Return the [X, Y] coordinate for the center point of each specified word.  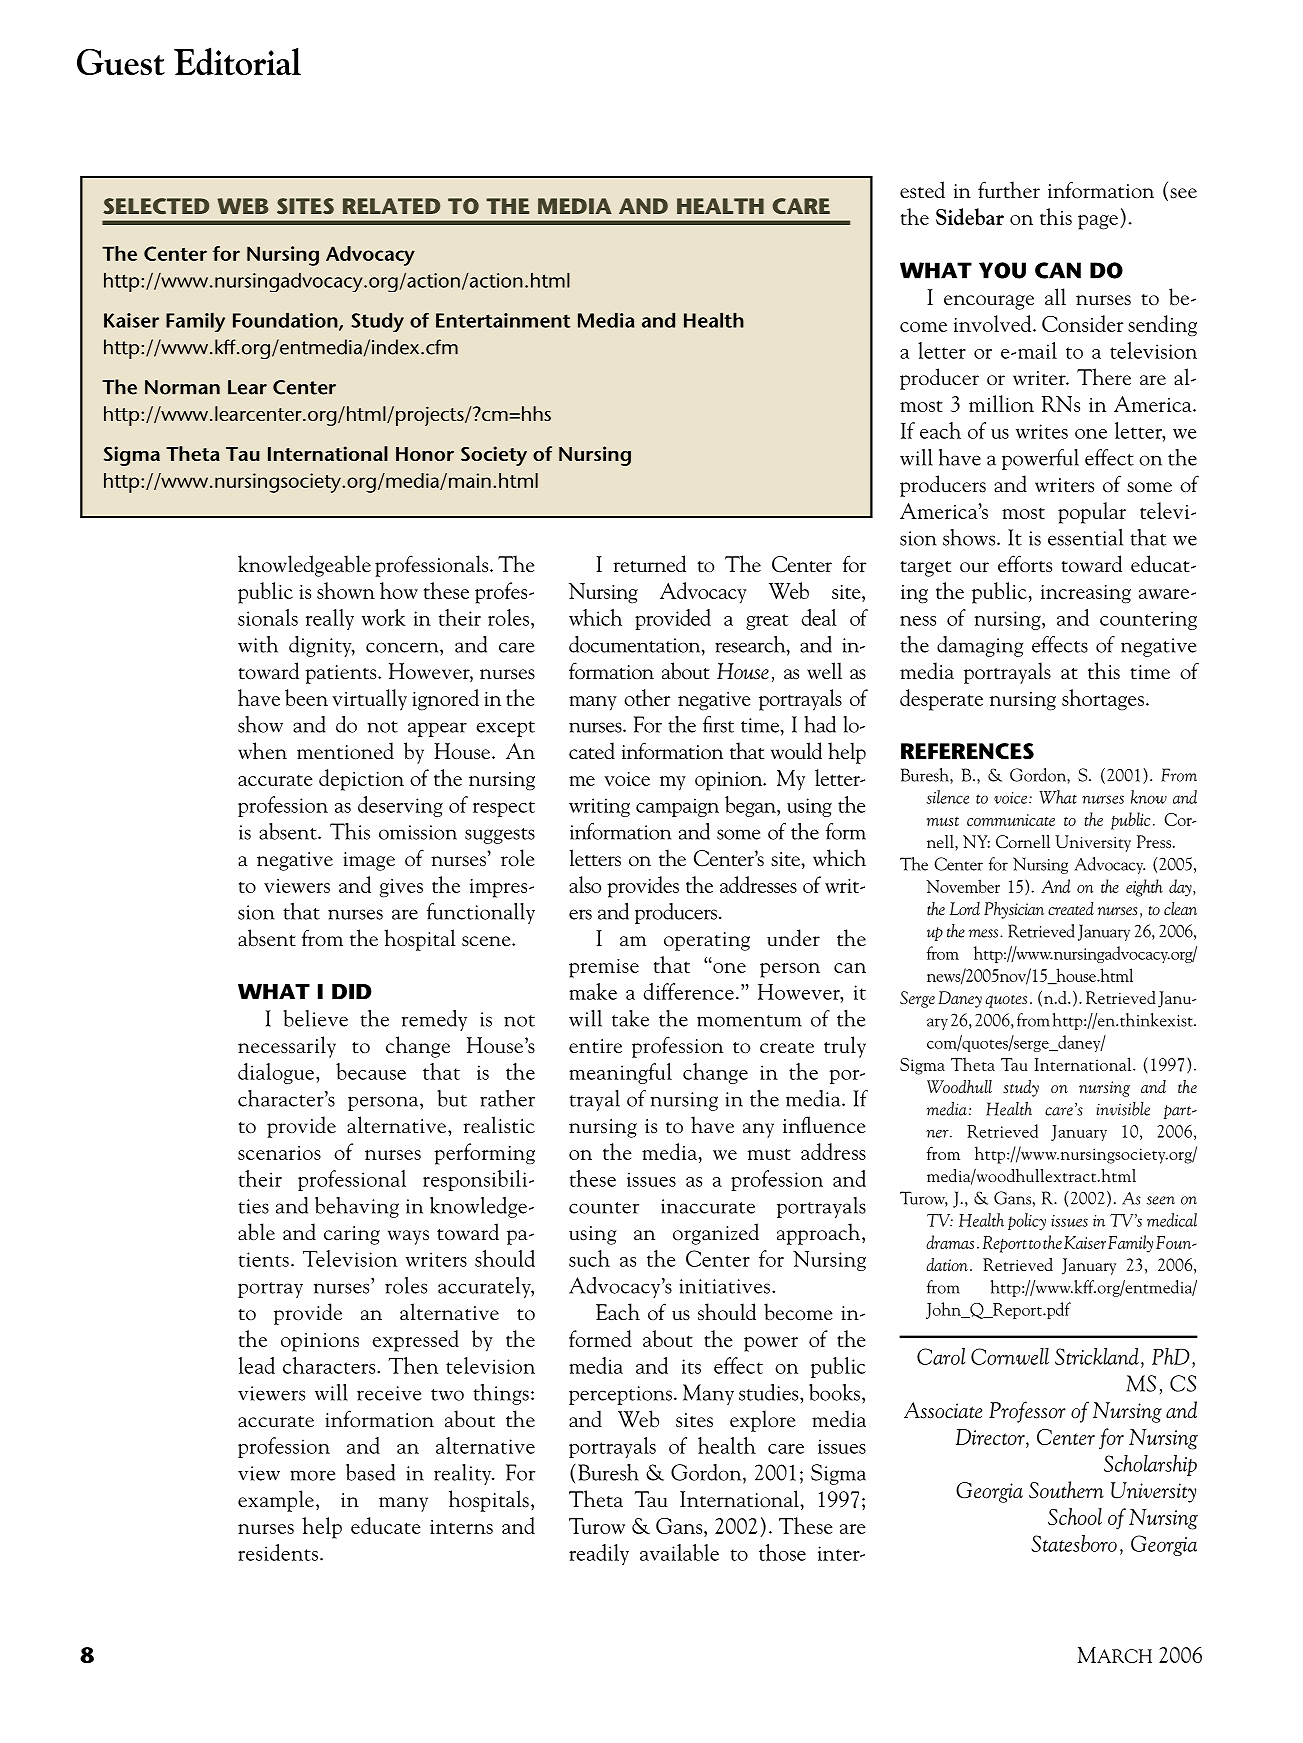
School [1075, 1516]
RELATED [391, 206]
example [276, 1501]
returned [649, 564]
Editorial [237, 61]
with [258, 644]
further [1009, 190]
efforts [1025, 564]
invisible [1123, 1109]
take [630, 1018]
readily [599, 1554]
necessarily [287, 1047]
